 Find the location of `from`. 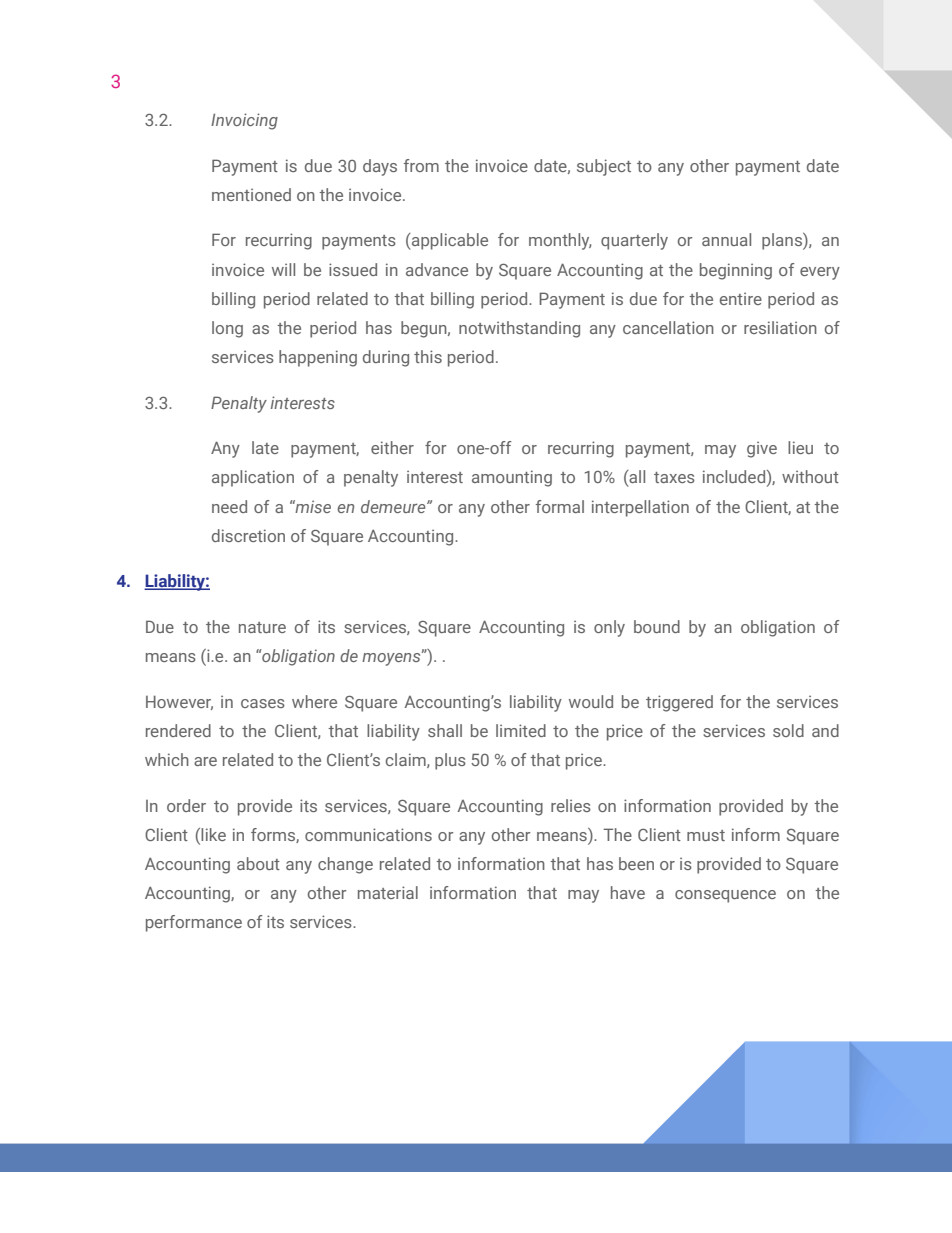

from is located at coordinates (421, 165).
